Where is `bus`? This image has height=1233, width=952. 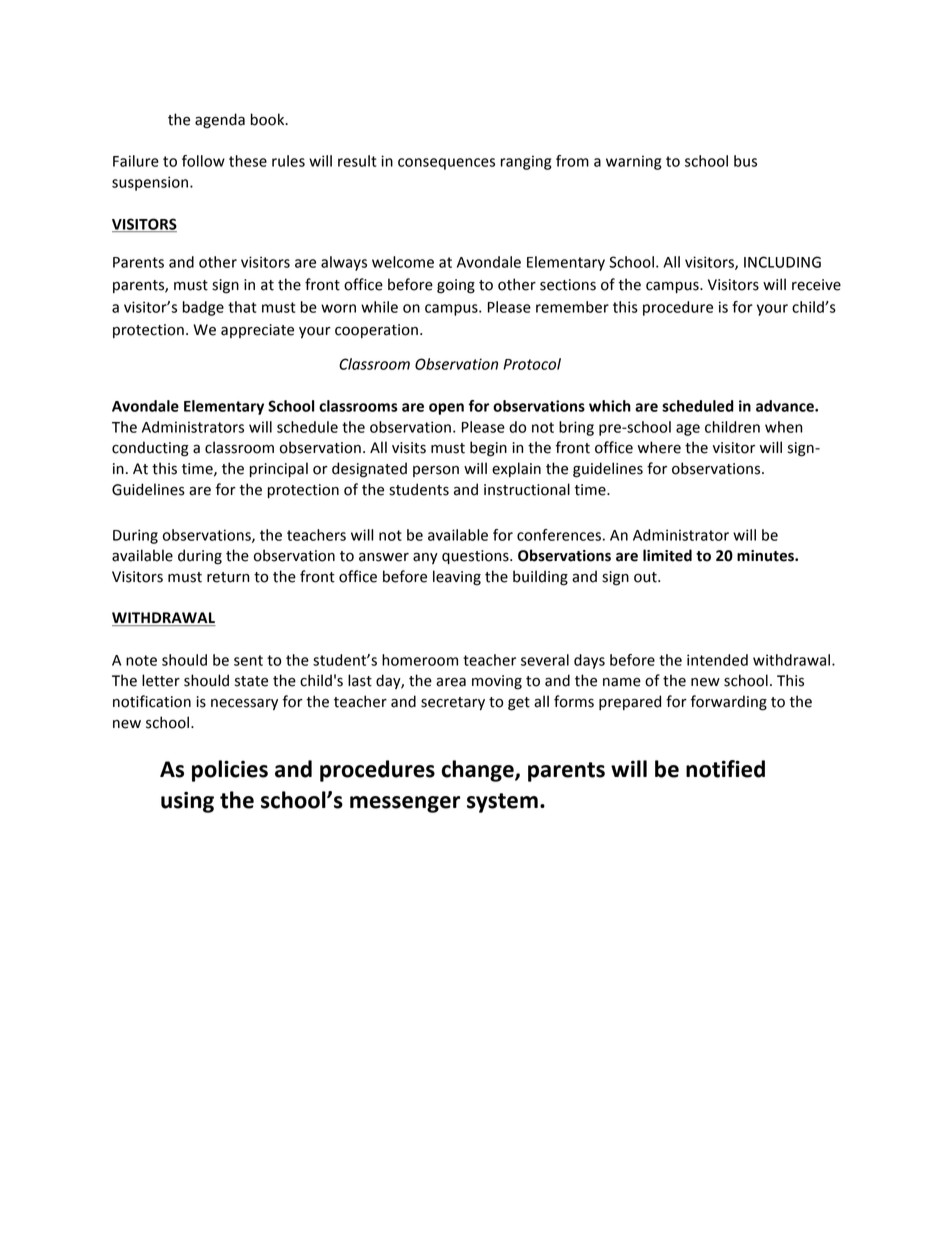
bus is located at coordinates (745, 161).
